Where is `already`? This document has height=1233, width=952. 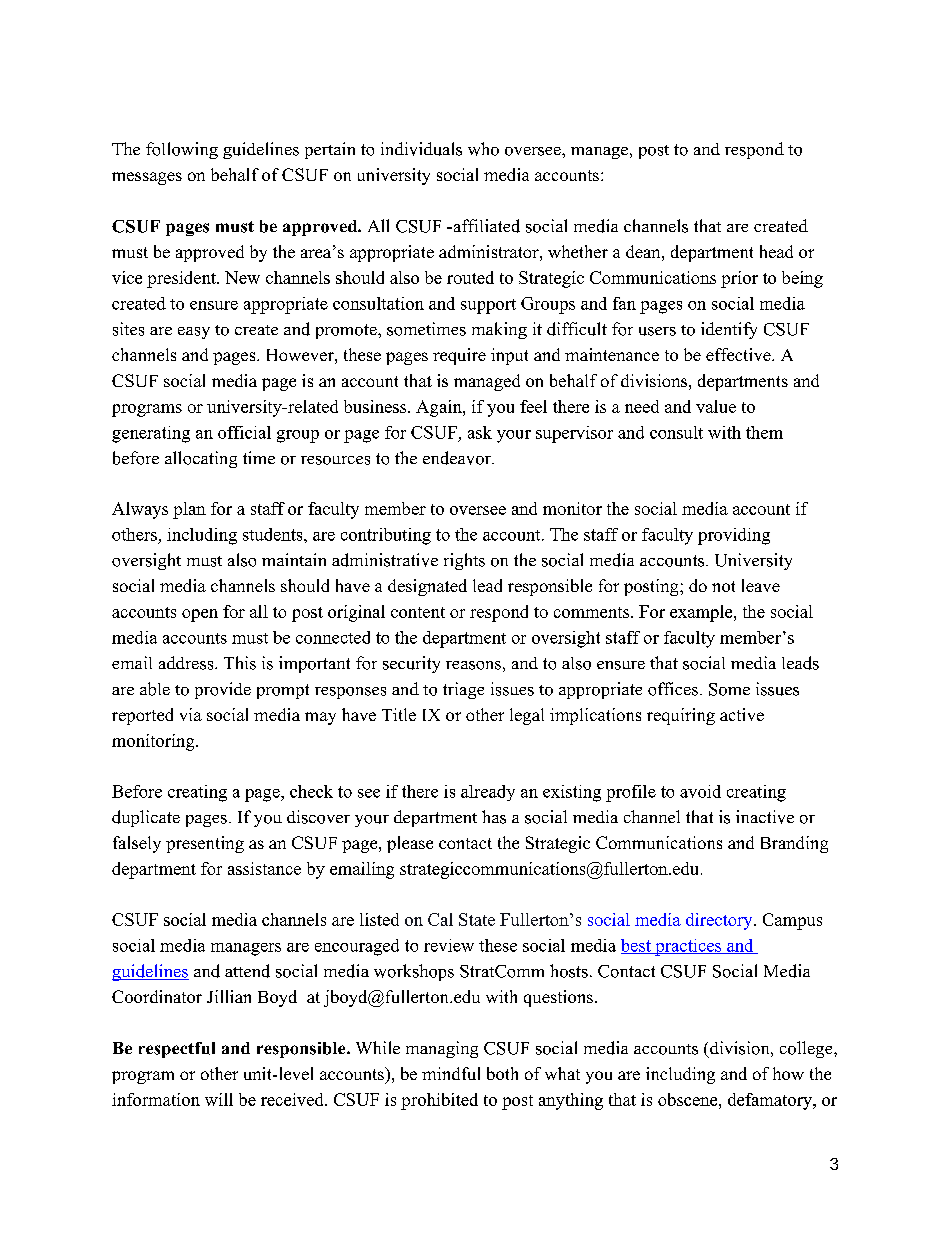 already is located at coordinates (488, 793).
